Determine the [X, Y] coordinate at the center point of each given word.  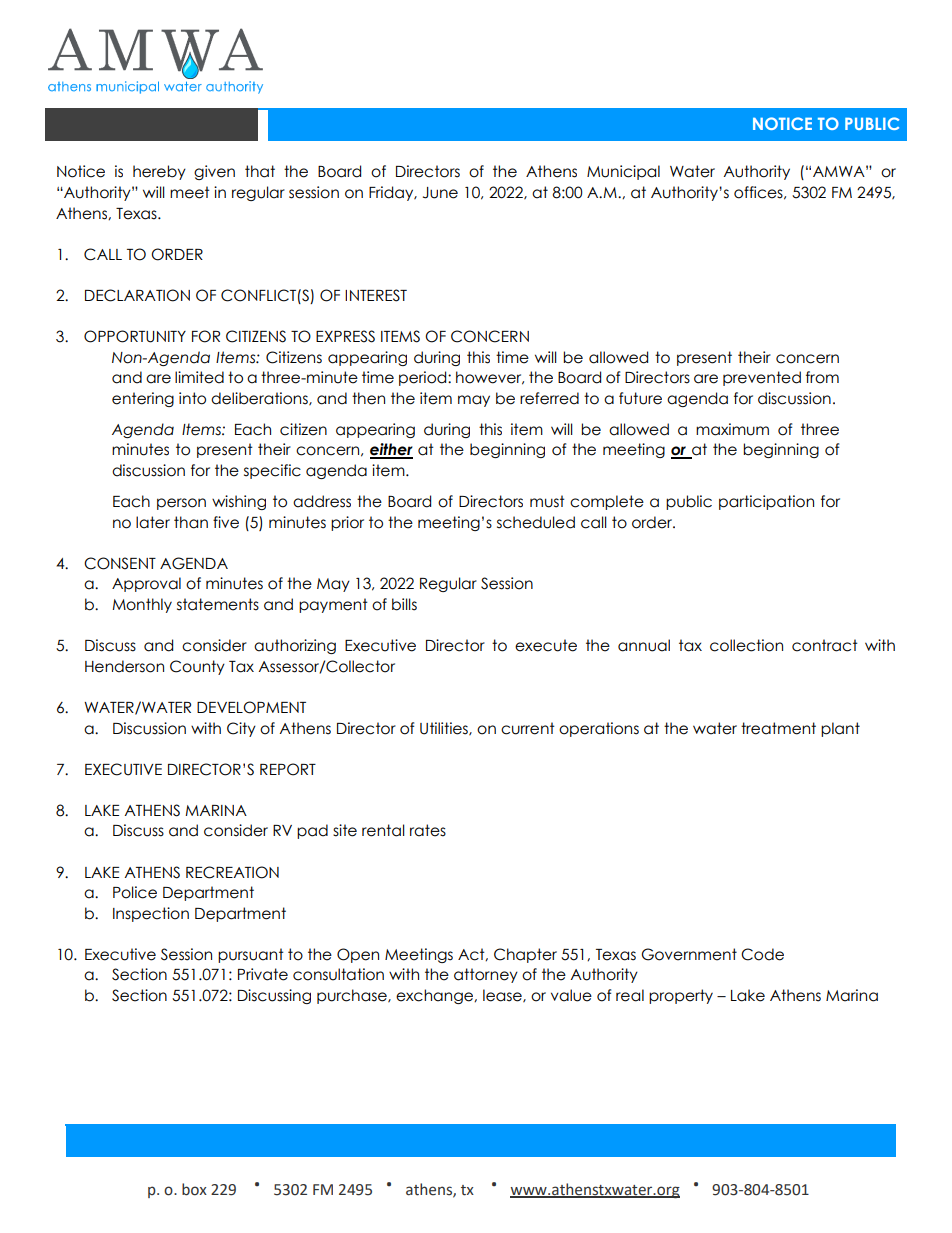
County [197, 667]
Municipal [623, 172]
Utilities [445, 729]
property [681, 996]
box [194, 1189]
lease [503, 996]
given [214, 172]
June [440, 193]
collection [746, 645]
